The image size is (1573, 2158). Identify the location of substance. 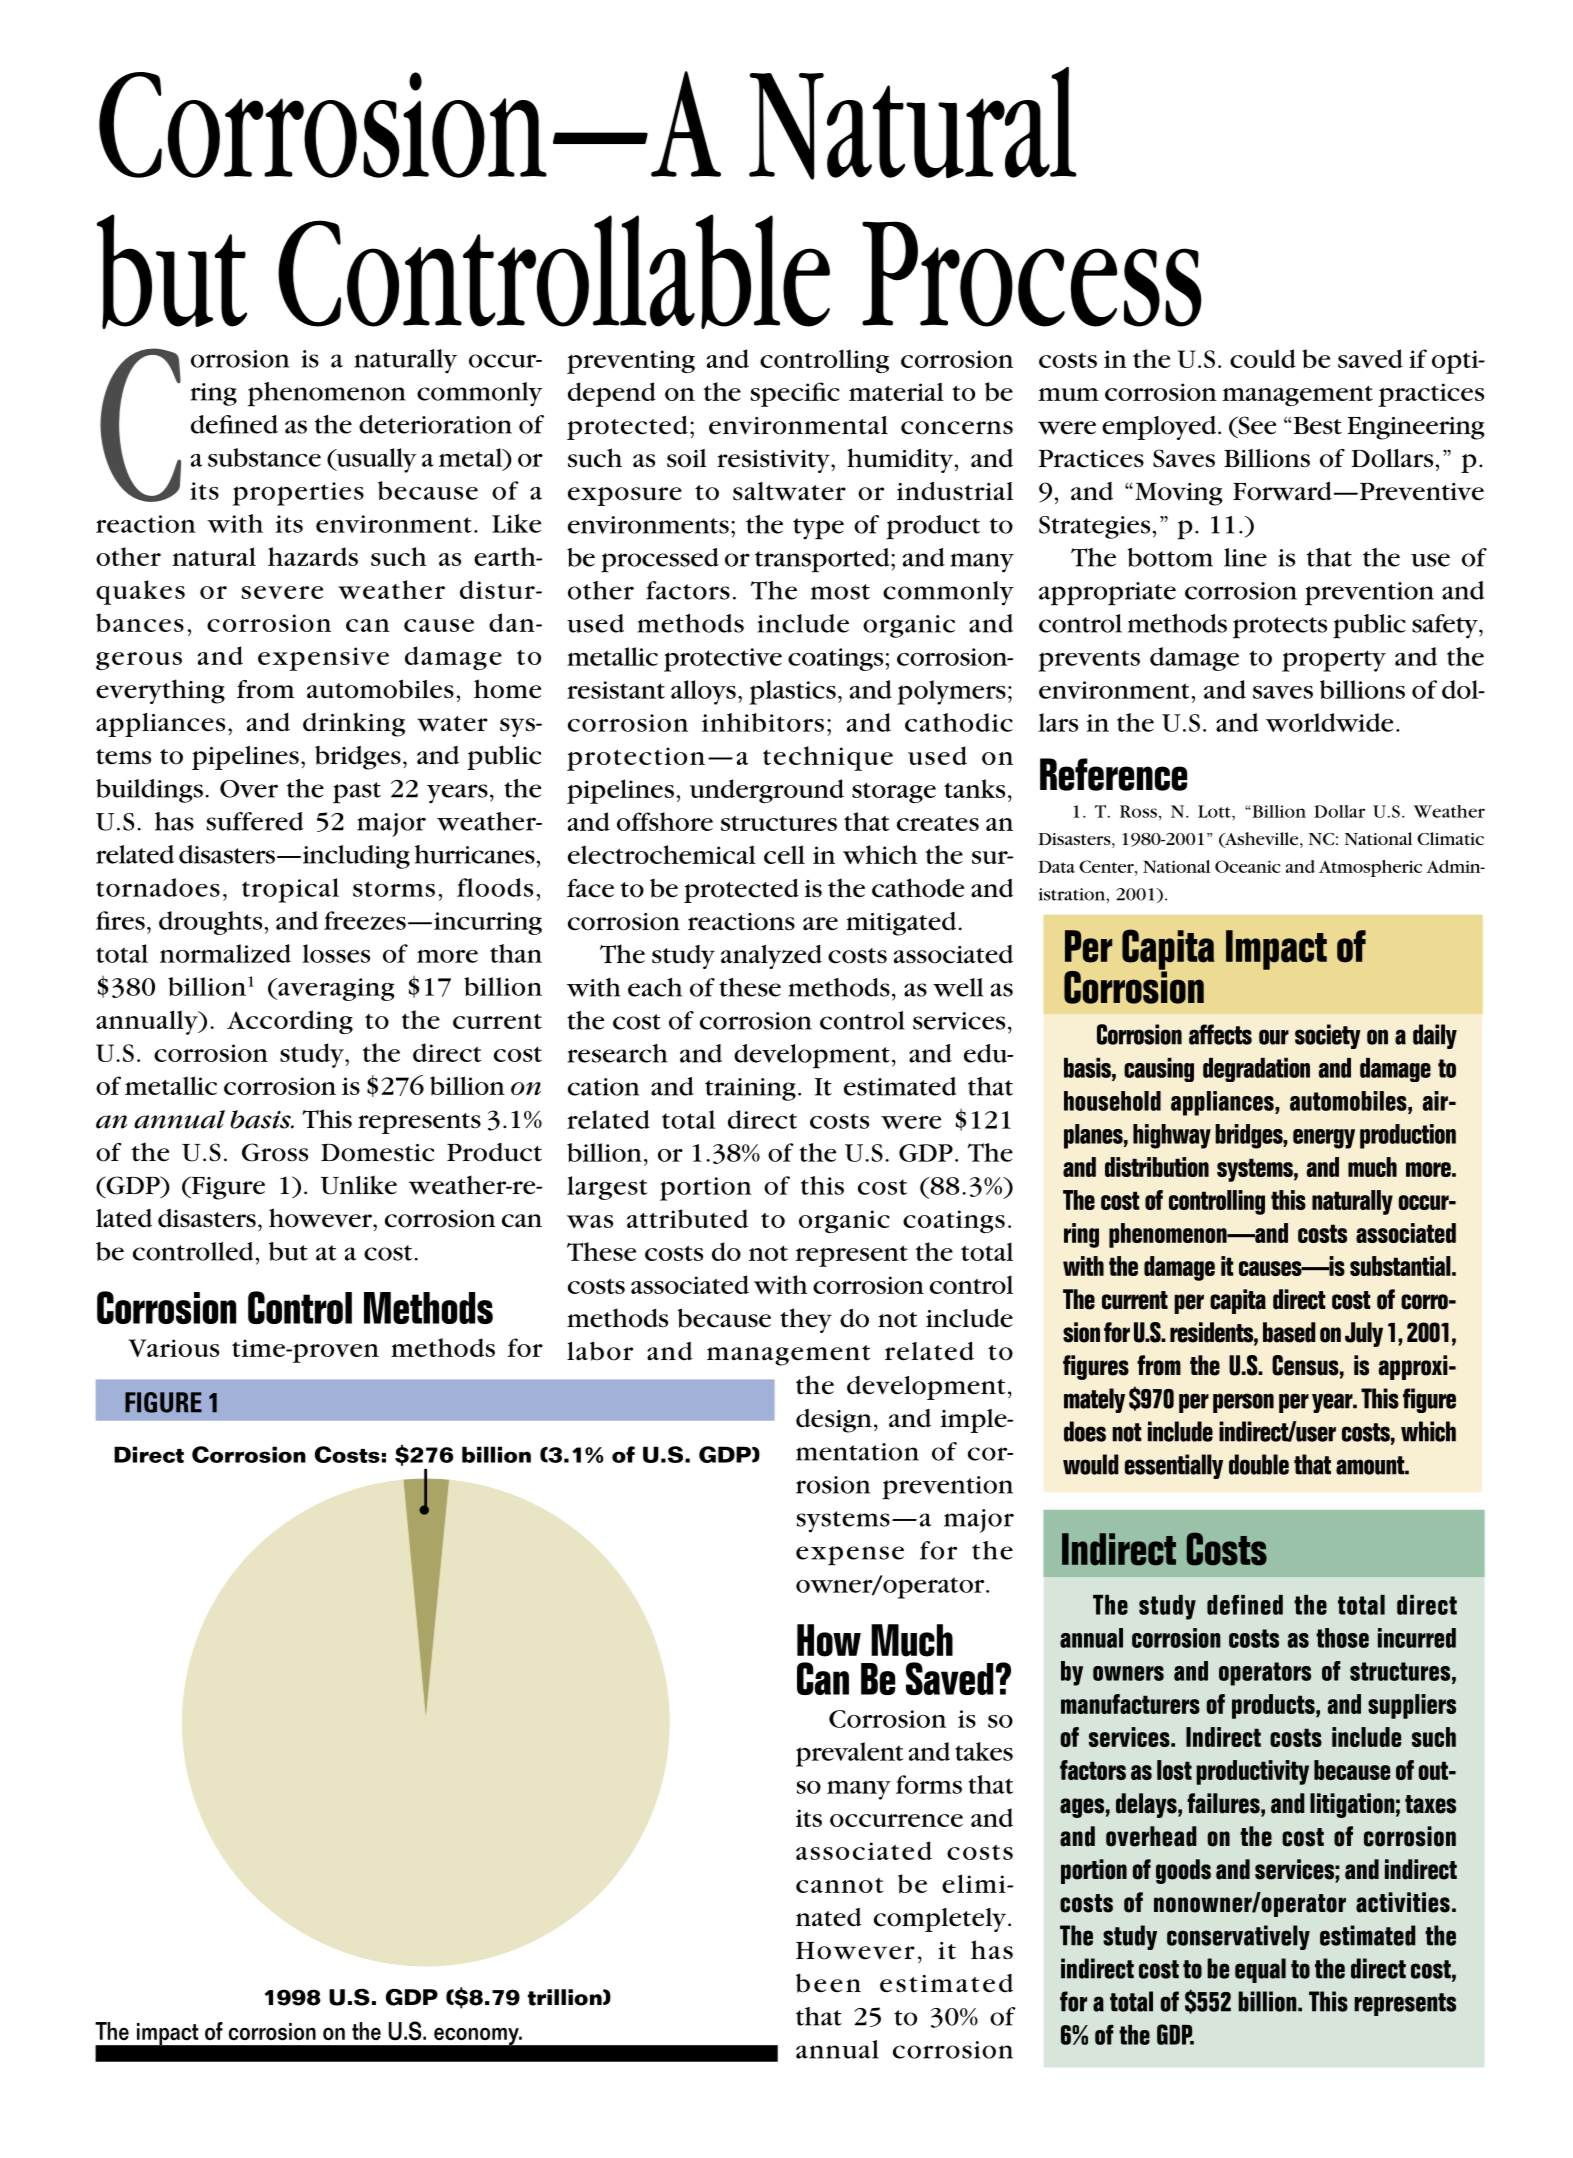
(264, 457).
